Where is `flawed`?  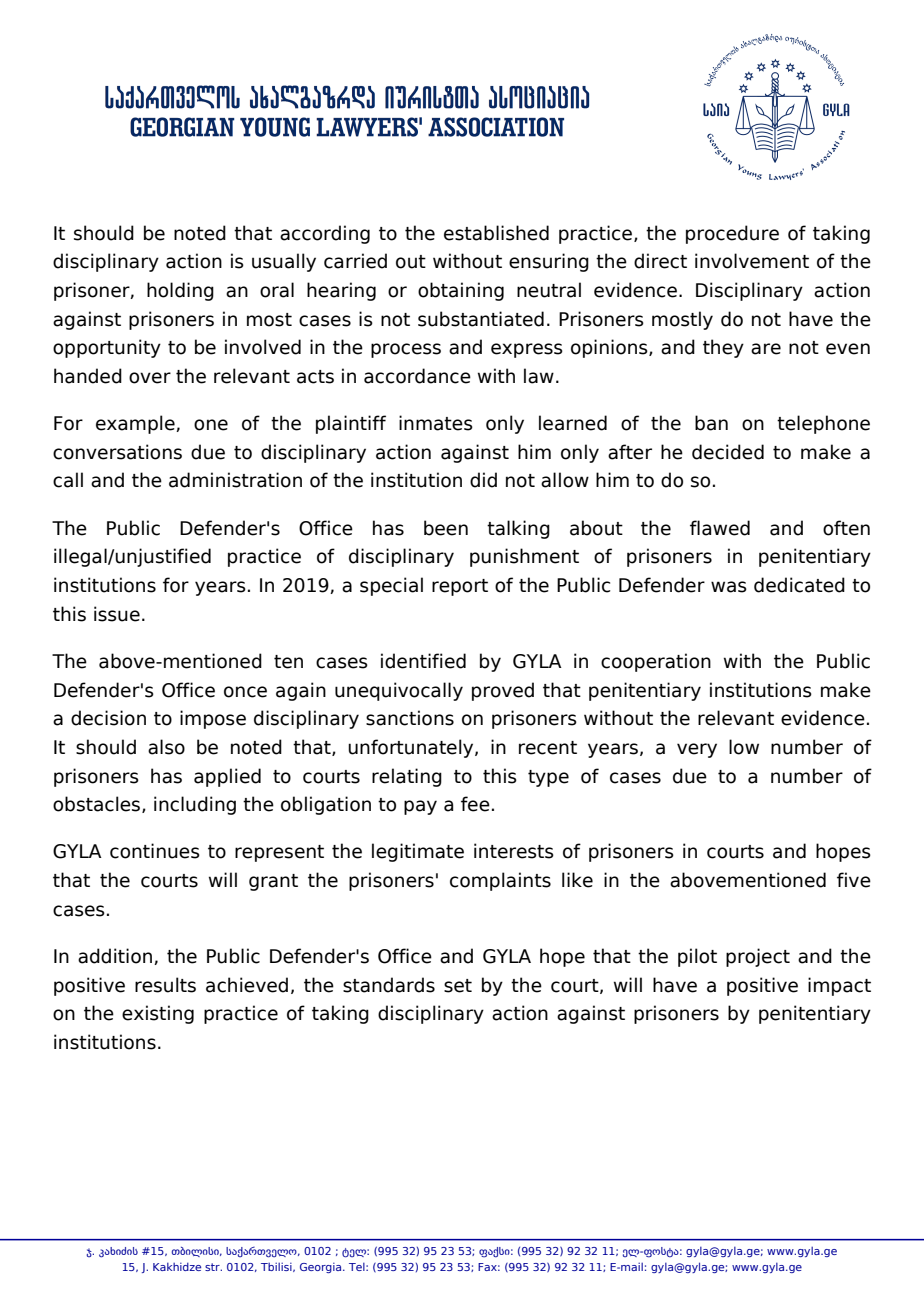 flawed is located at coordinates (720, 528).
